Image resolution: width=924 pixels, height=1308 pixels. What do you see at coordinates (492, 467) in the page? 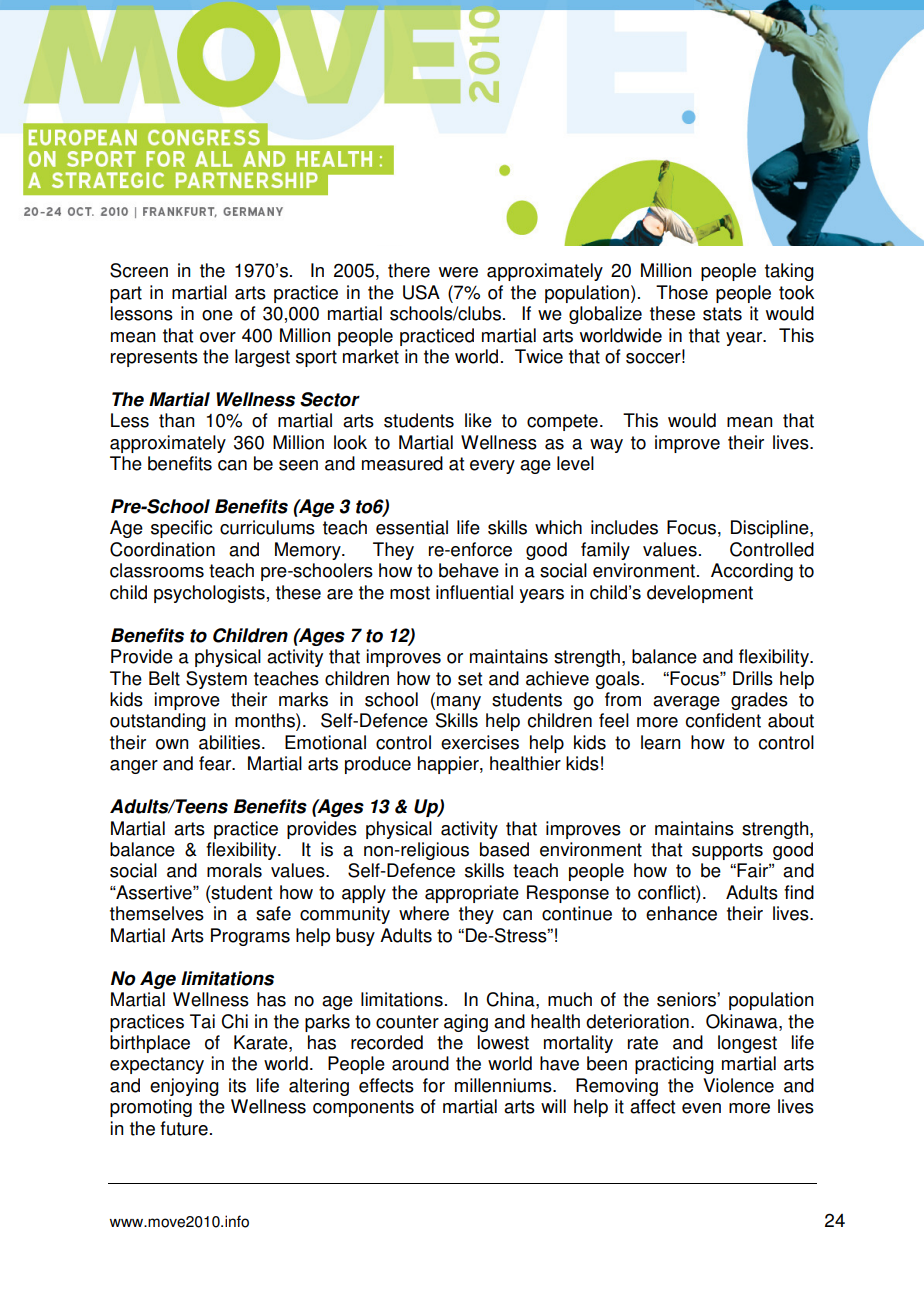
I see `every` at bounding box center [492, 467].
